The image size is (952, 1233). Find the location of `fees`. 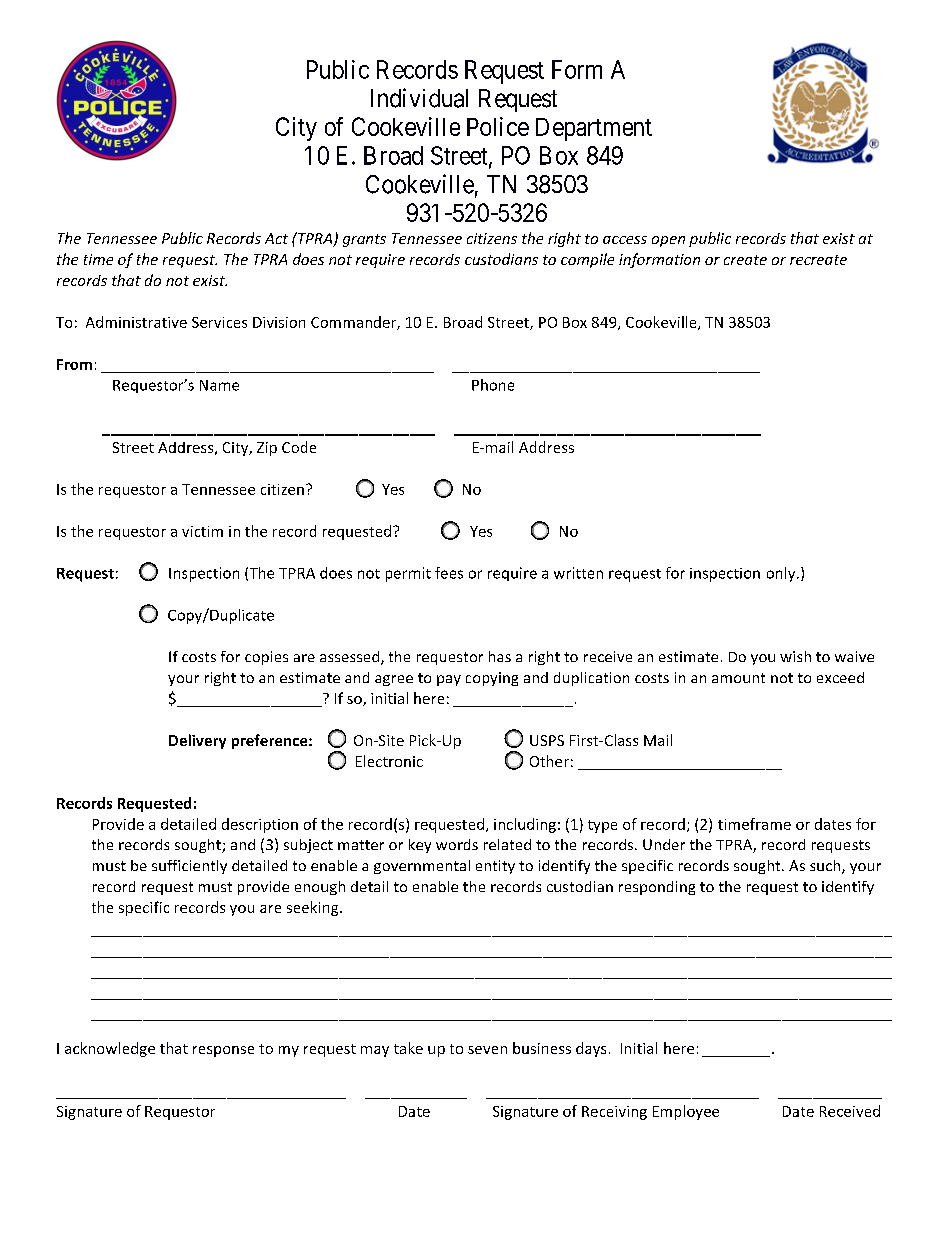

fees is located at coordinates (449, 573).
